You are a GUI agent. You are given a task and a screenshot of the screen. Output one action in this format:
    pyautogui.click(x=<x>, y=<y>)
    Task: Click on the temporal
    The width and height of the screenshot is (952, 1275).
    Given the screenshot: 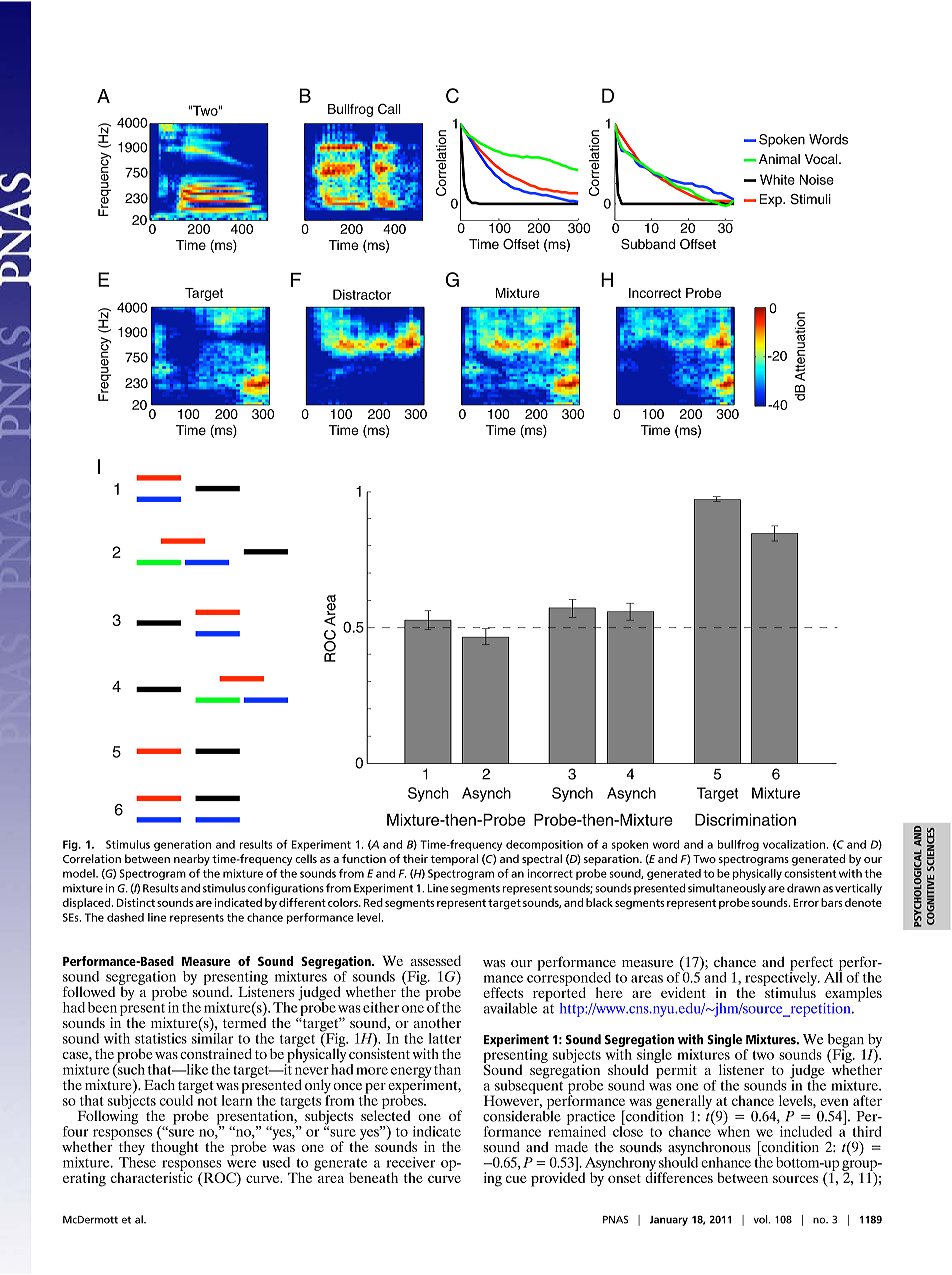 What is the action you would take?
    pyautogui.click(x=454, y=860)
